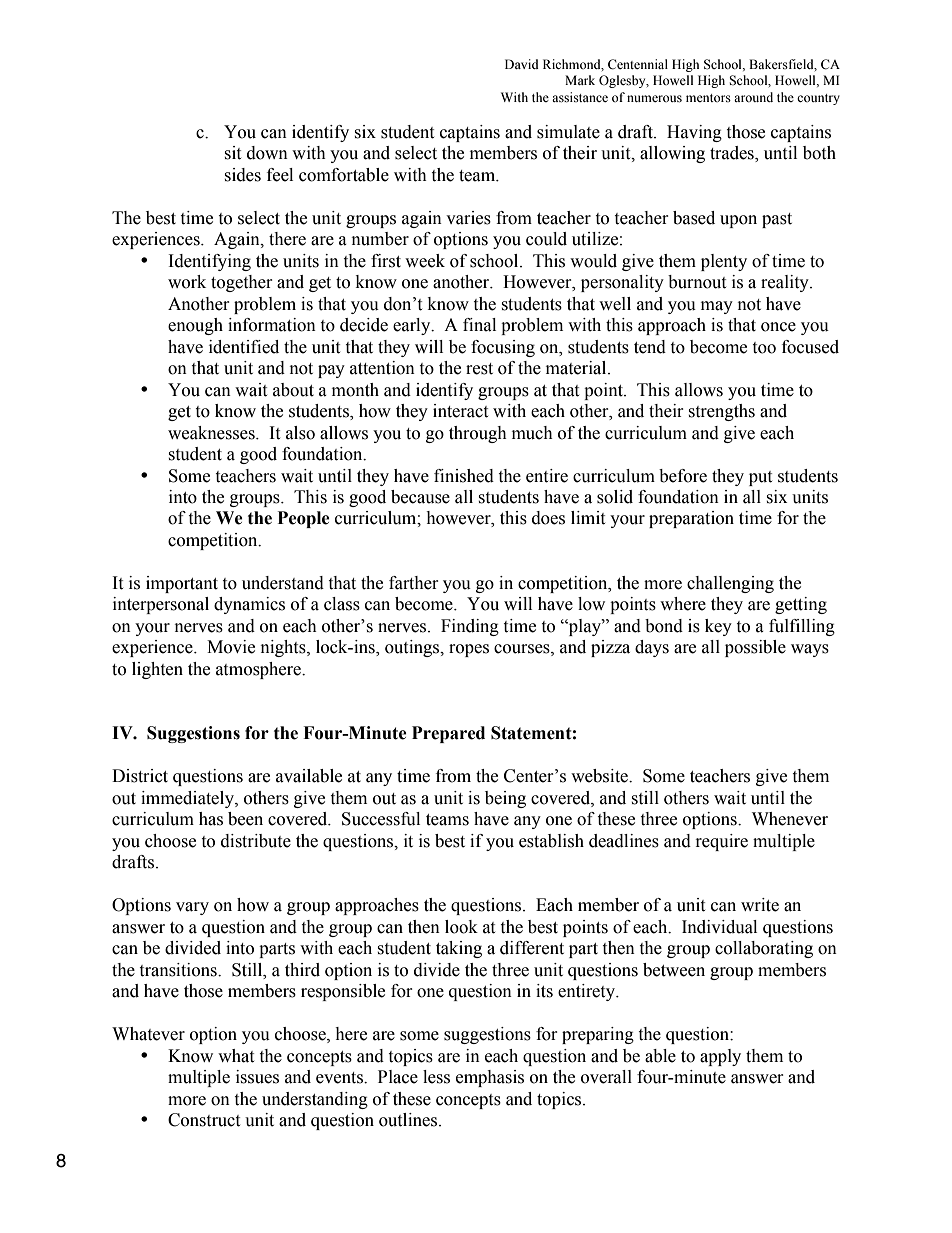 The height and width of the screenshot is (1233, 952). What do you see at coordinates (212, 433) in the screenshot?
I see `weaknesses` at bounding box center [212, 433].
